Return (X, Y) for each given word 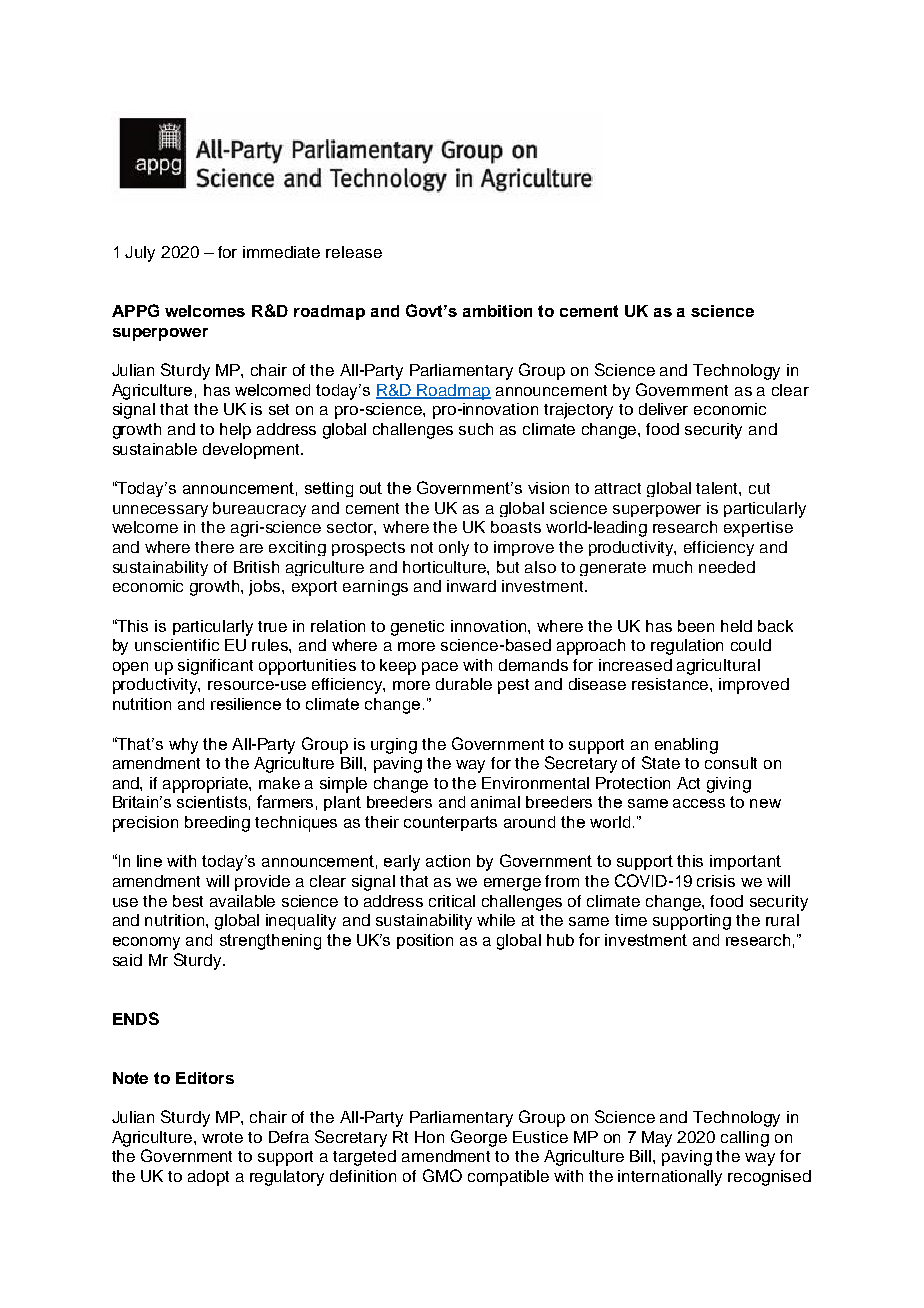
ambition (497, 311)
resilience (246, 704)
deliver (663, 409)
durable (464, 684)
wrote (222, 1137)
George (479, 1138)
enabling (686, 746)
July (140, 254)
